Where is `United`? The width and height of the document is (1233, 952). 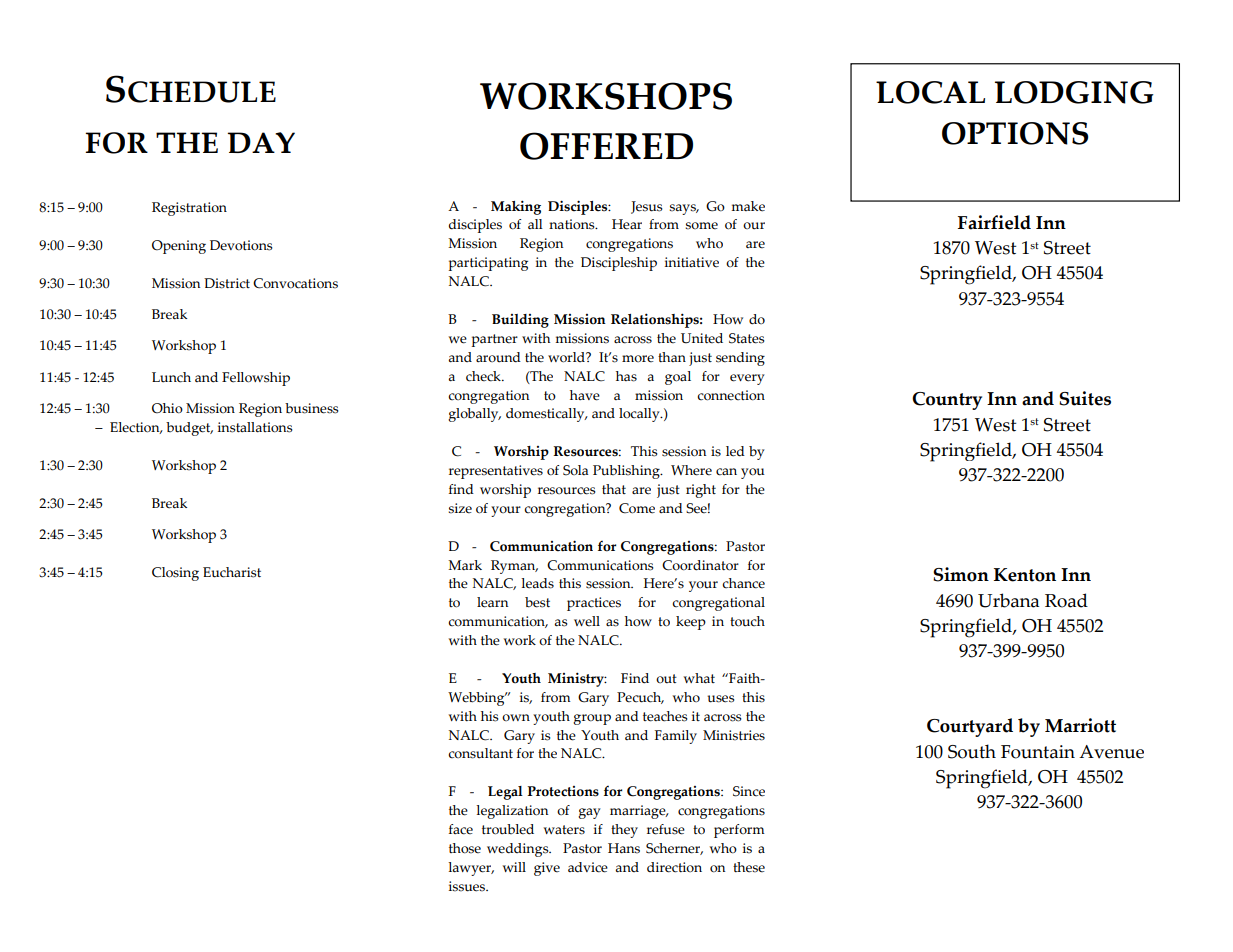
United is located at coordinates (702, 338).
